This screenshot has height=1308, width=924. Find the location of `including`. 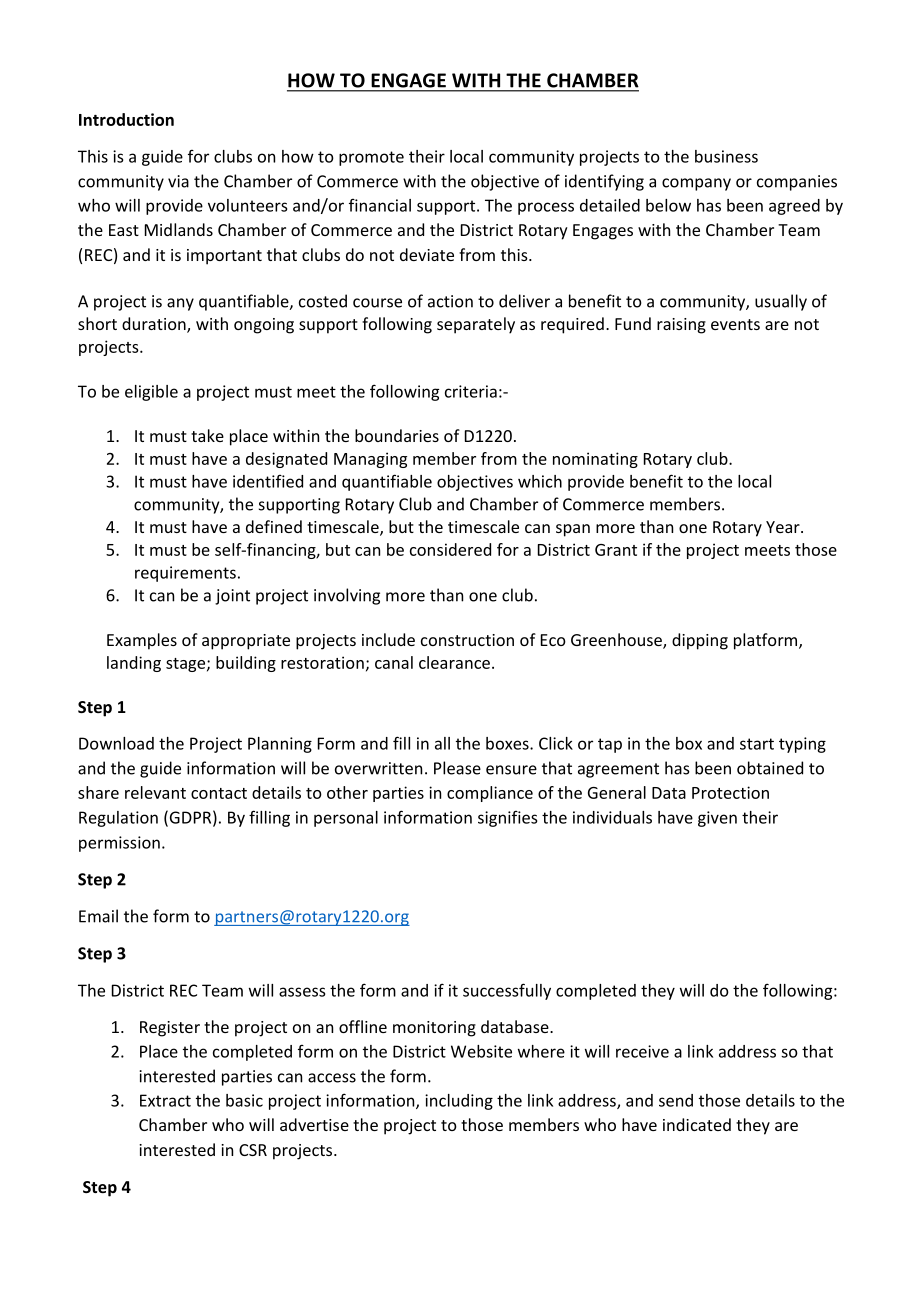

including is located at coordinates (459, 1102).
